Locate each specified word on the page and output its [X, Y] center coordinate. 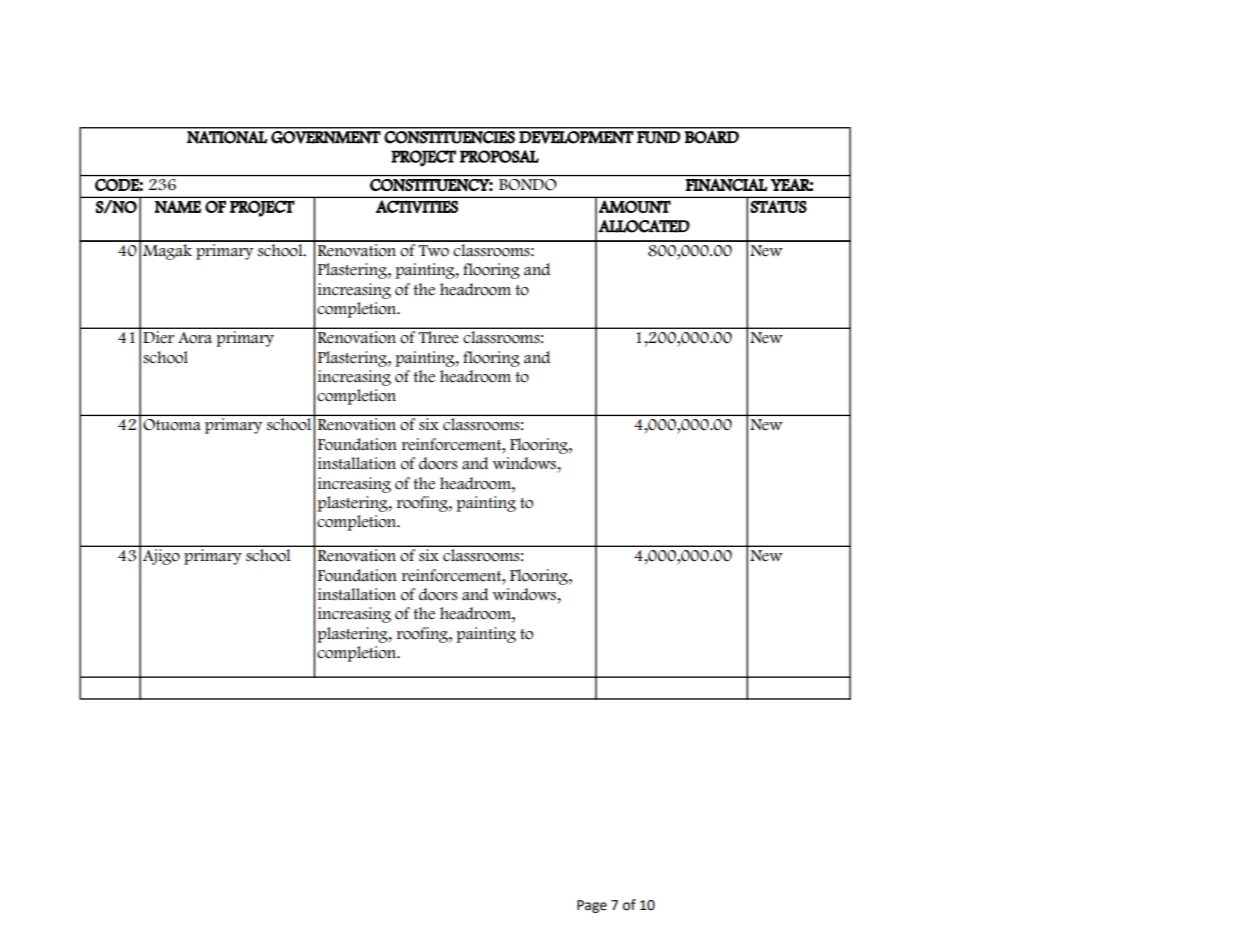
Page [592, 906]
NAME [178, 206]
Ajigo [161, 557]
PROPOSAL [499, 156]
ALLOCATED [644, 226]
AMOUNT [635, 206]
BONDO [527, 184]
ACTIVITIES [417, 206]
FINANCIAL [726, 185]
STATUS [779, 206]
